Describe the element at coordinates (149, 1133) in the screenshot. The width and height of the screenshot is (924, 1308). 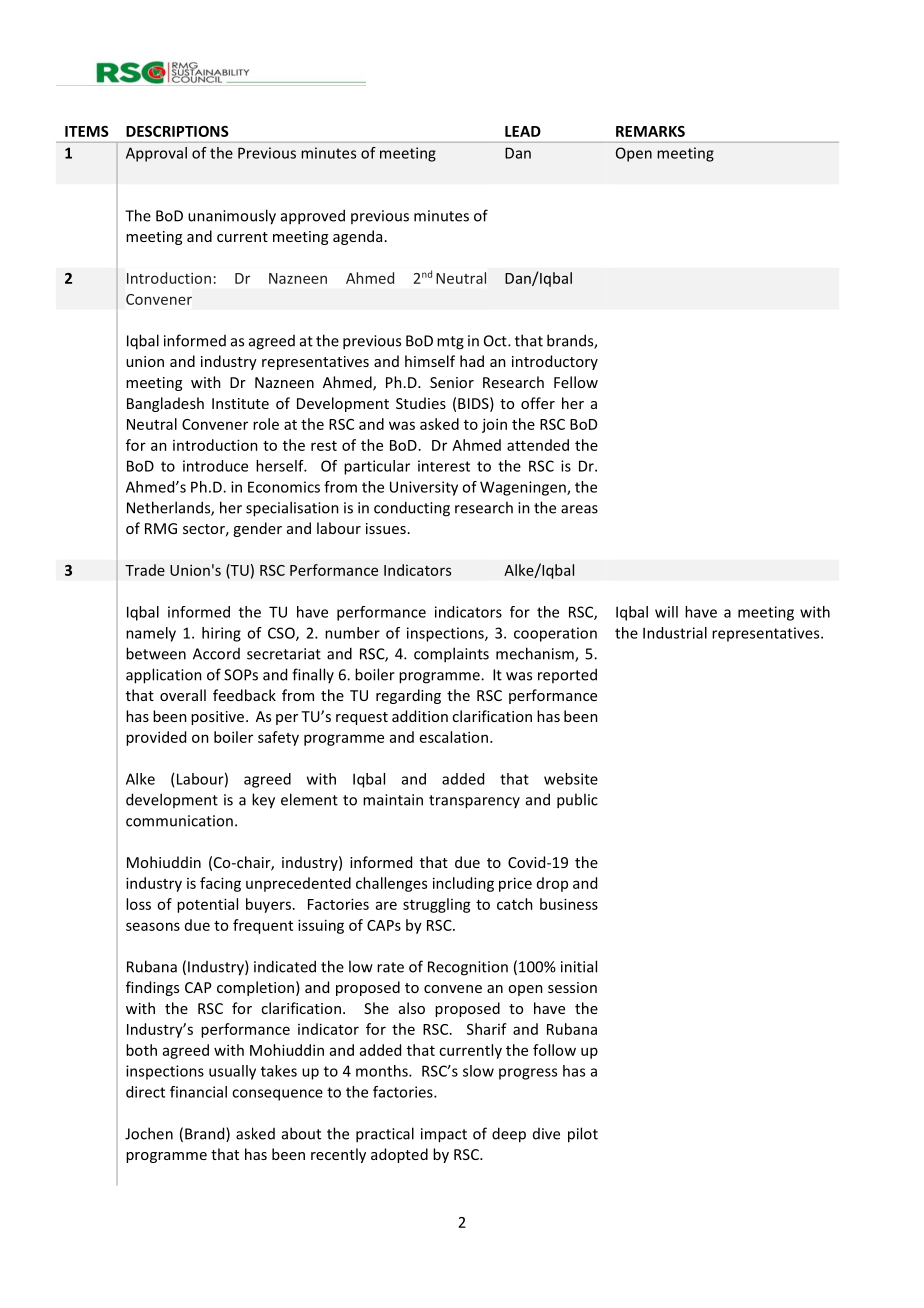
I see `Jochen` at that location.
